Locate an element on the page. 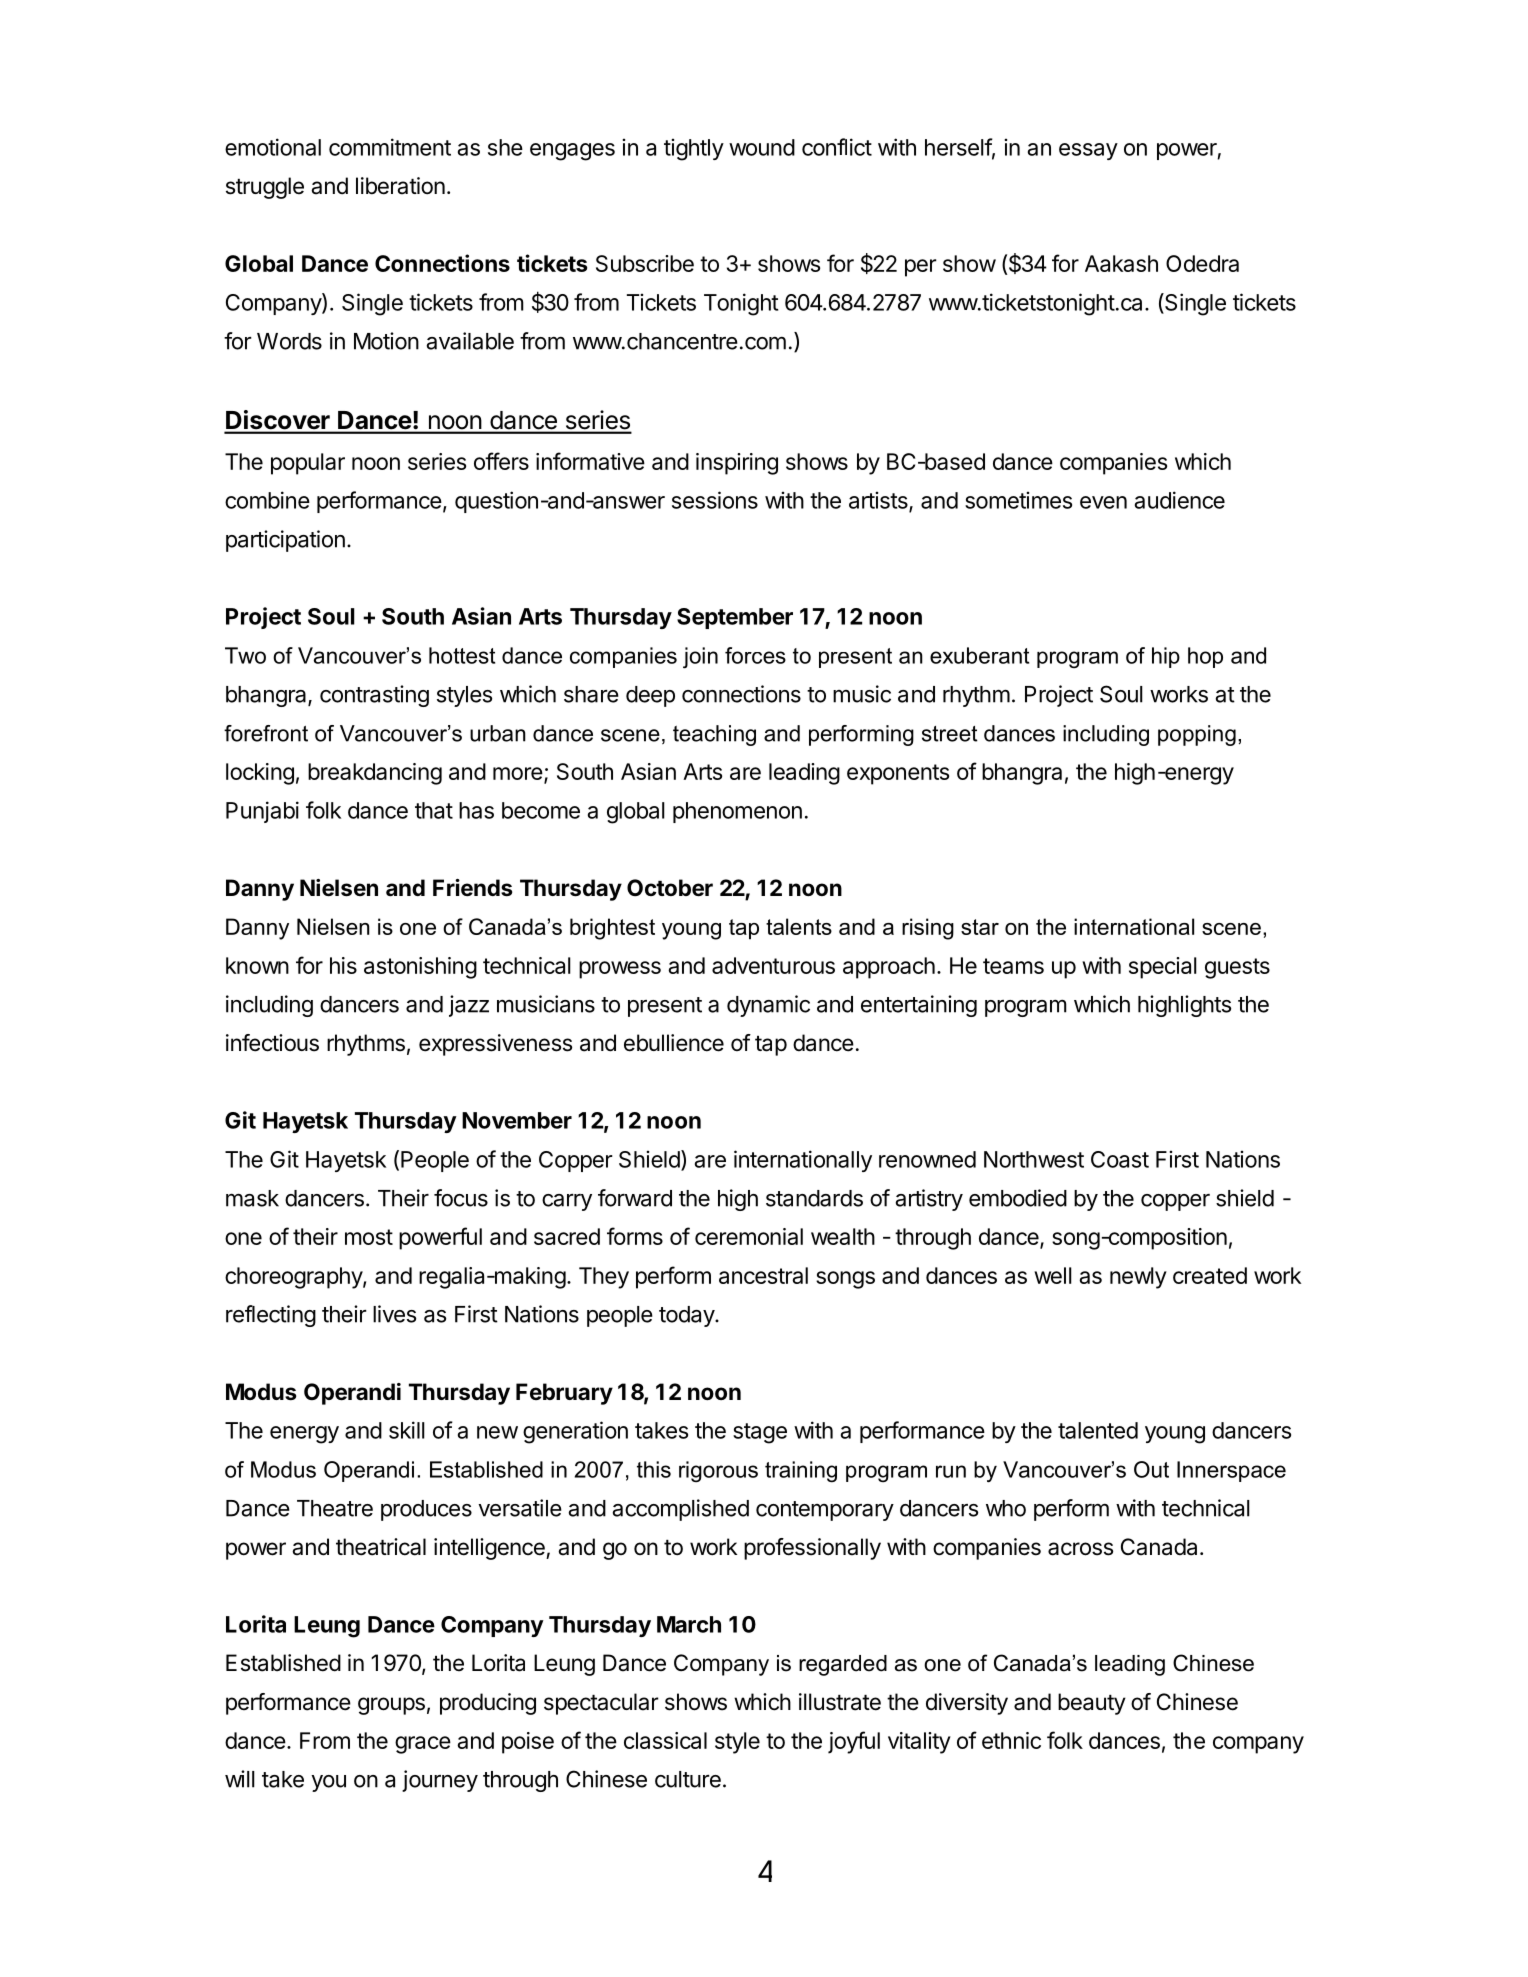  teaching is located at coordinates (714, 735).
